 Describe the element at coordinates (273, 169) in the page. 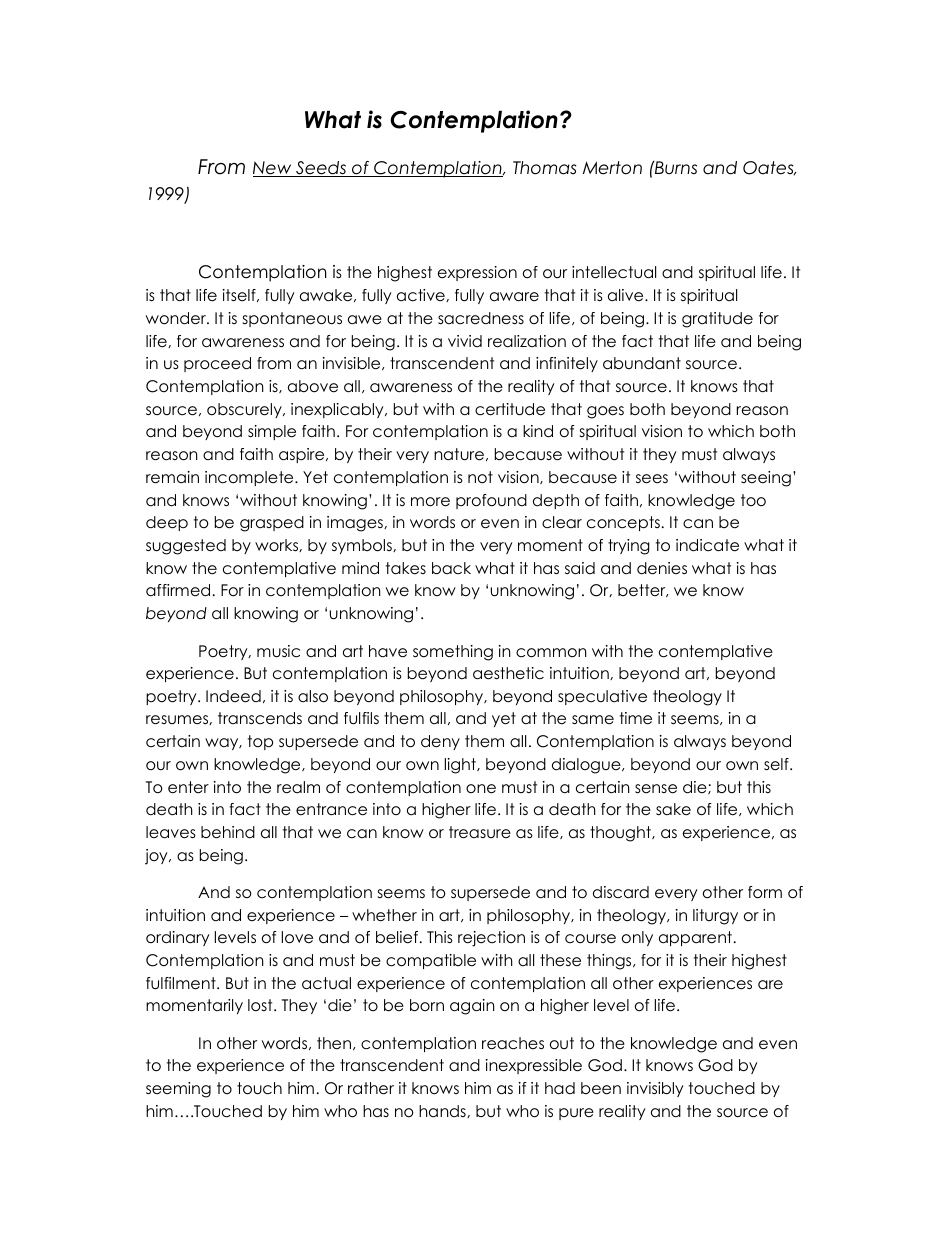

I see `New` at that location.
